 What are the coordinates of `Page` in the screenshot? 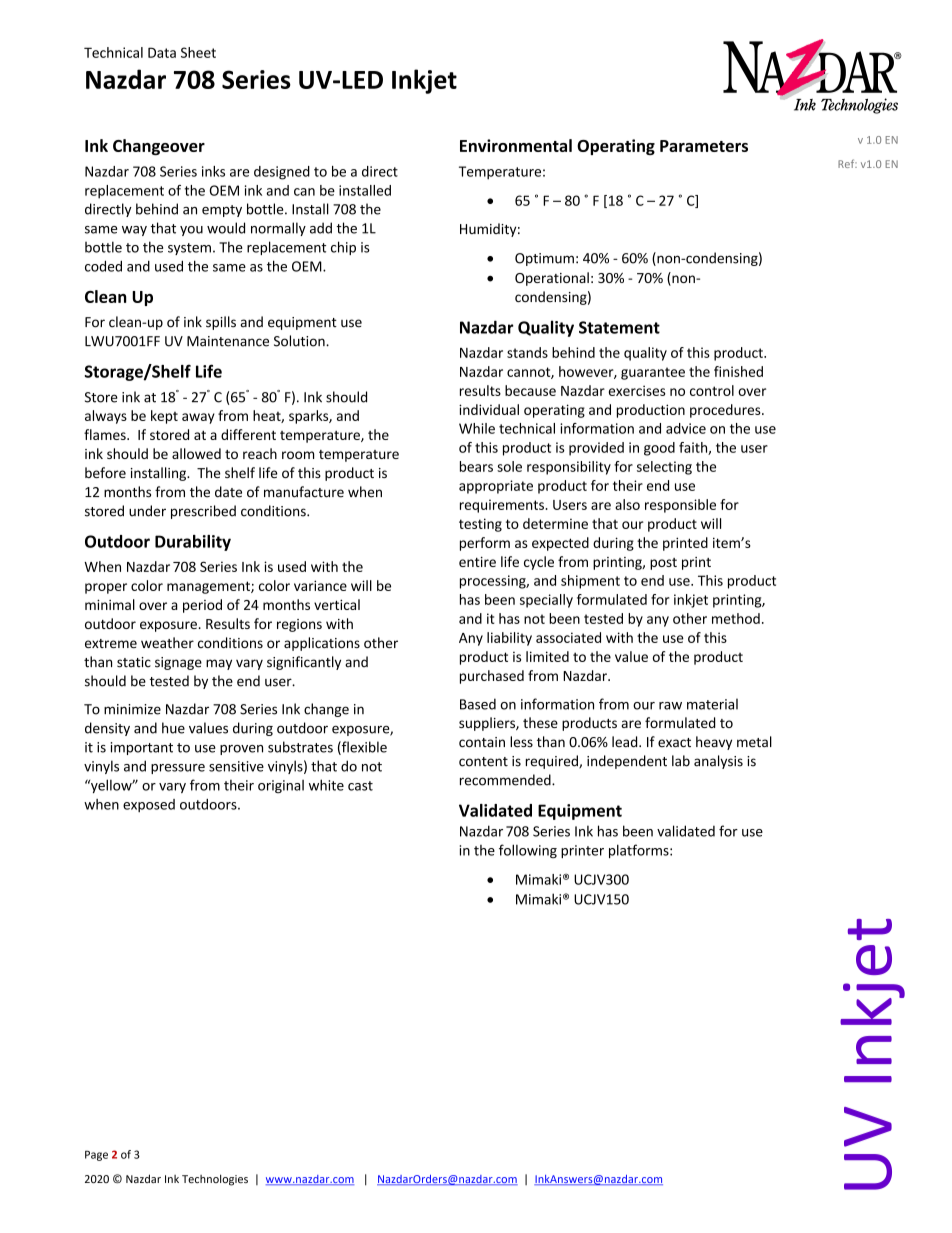 It's located at (96, 1155).
